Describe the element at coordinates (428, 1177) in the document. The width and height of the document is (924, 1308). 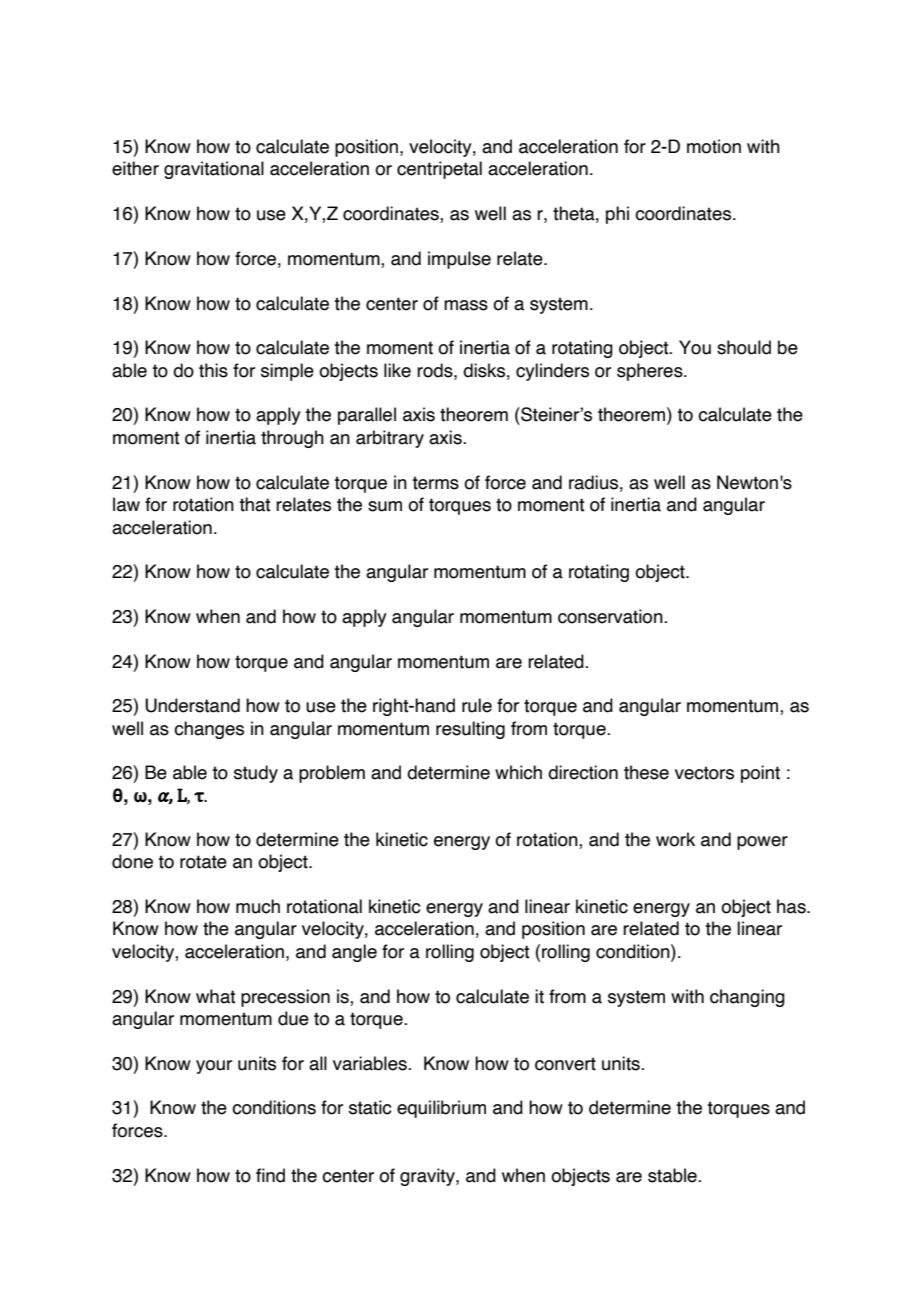
I see `gravity` at that location.
